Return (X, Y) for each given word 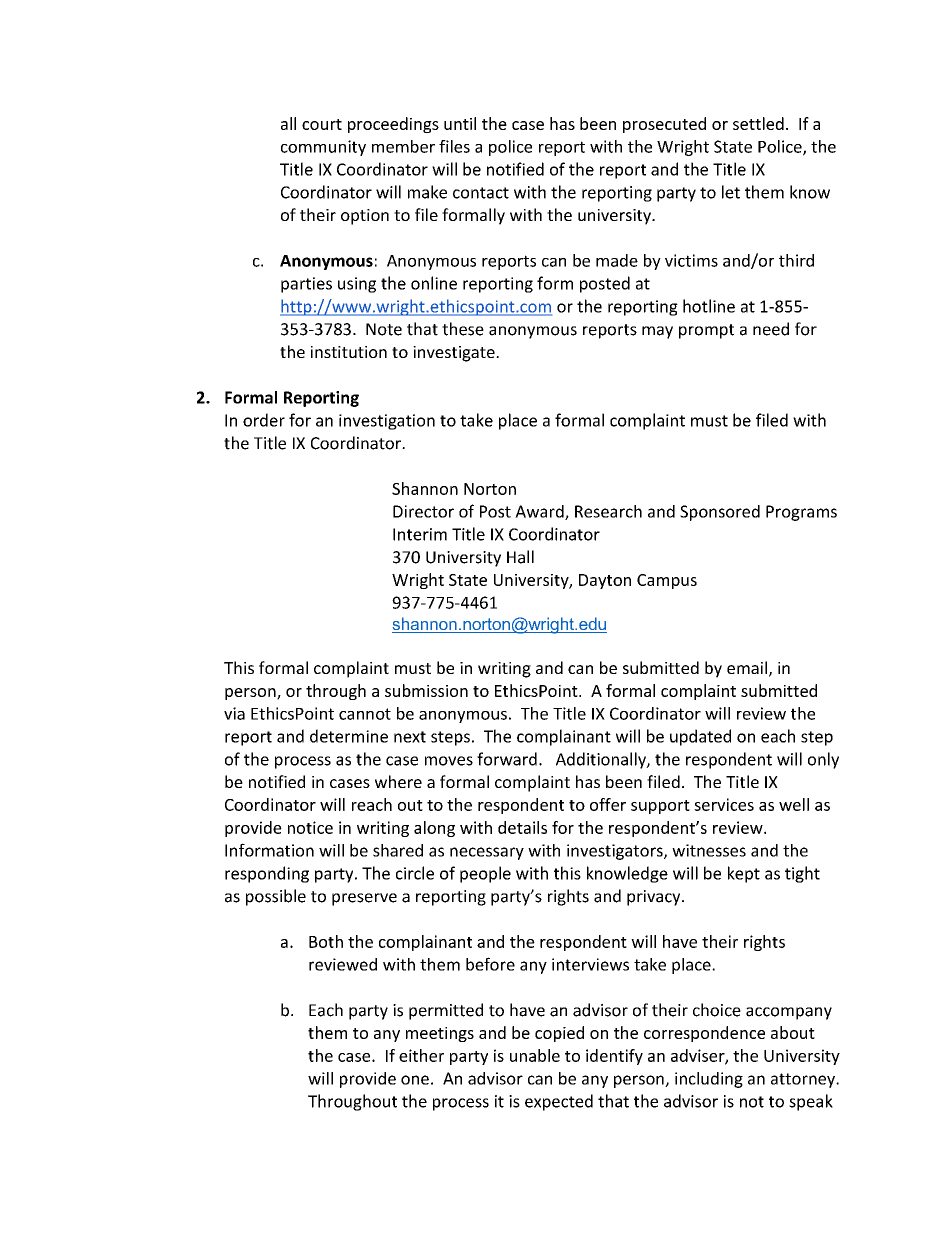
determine (349, 736)
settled (758, 123)
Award (540, 512)
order (264, 420)
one (415, 1080)
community (323, 148)
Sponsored (720, 513)
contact (481, 193)
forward (507, 759)
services (724, 804)
